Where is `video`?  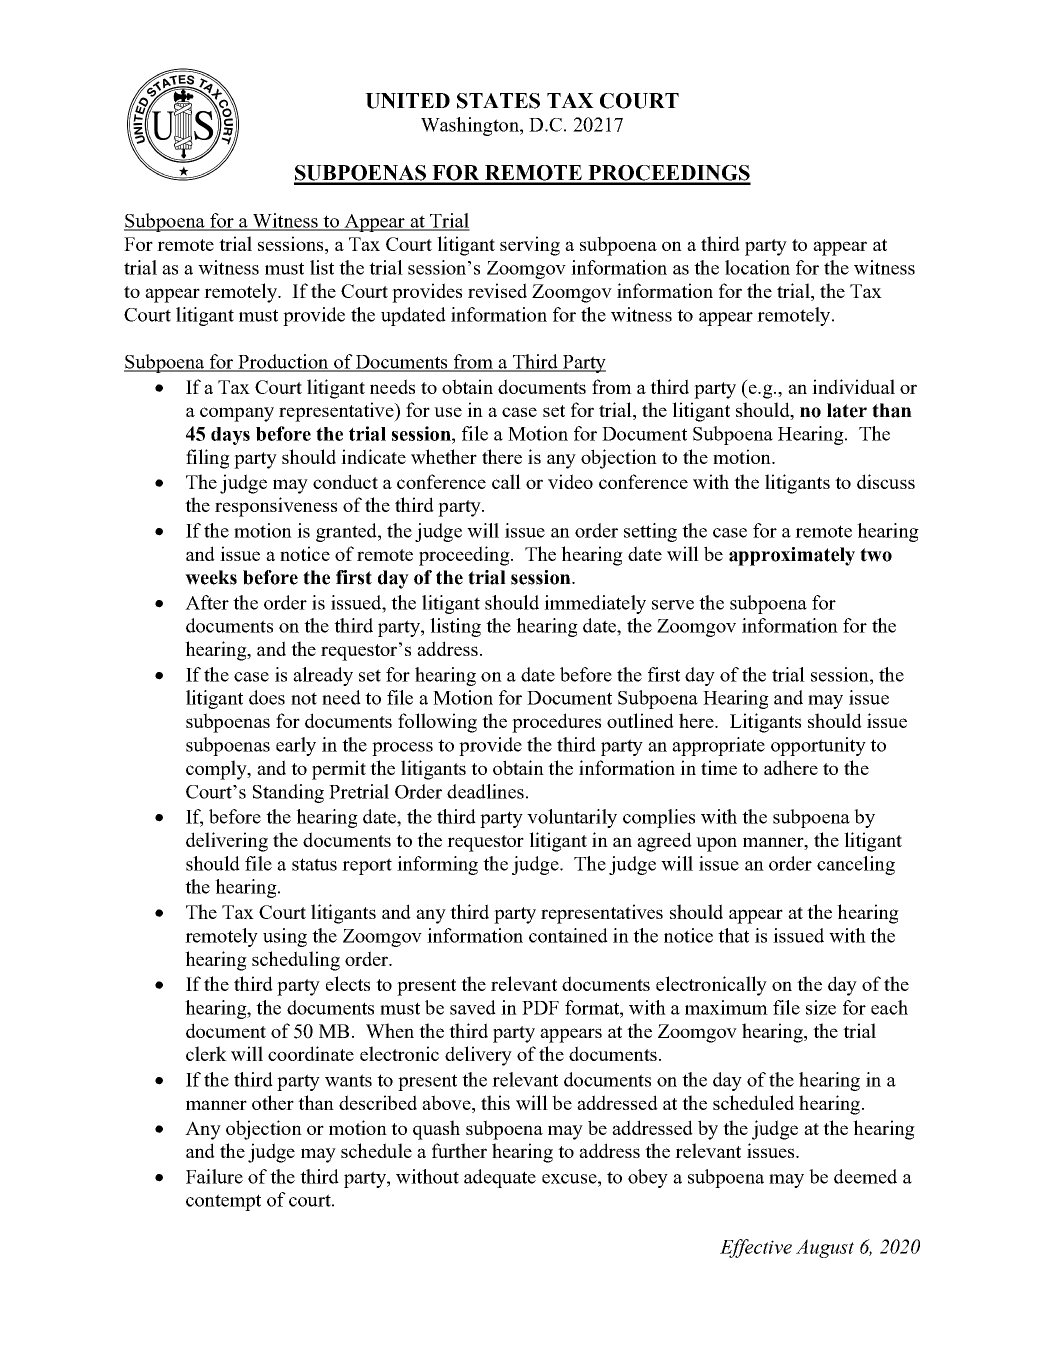
video is located at coordinates (570, 481).
